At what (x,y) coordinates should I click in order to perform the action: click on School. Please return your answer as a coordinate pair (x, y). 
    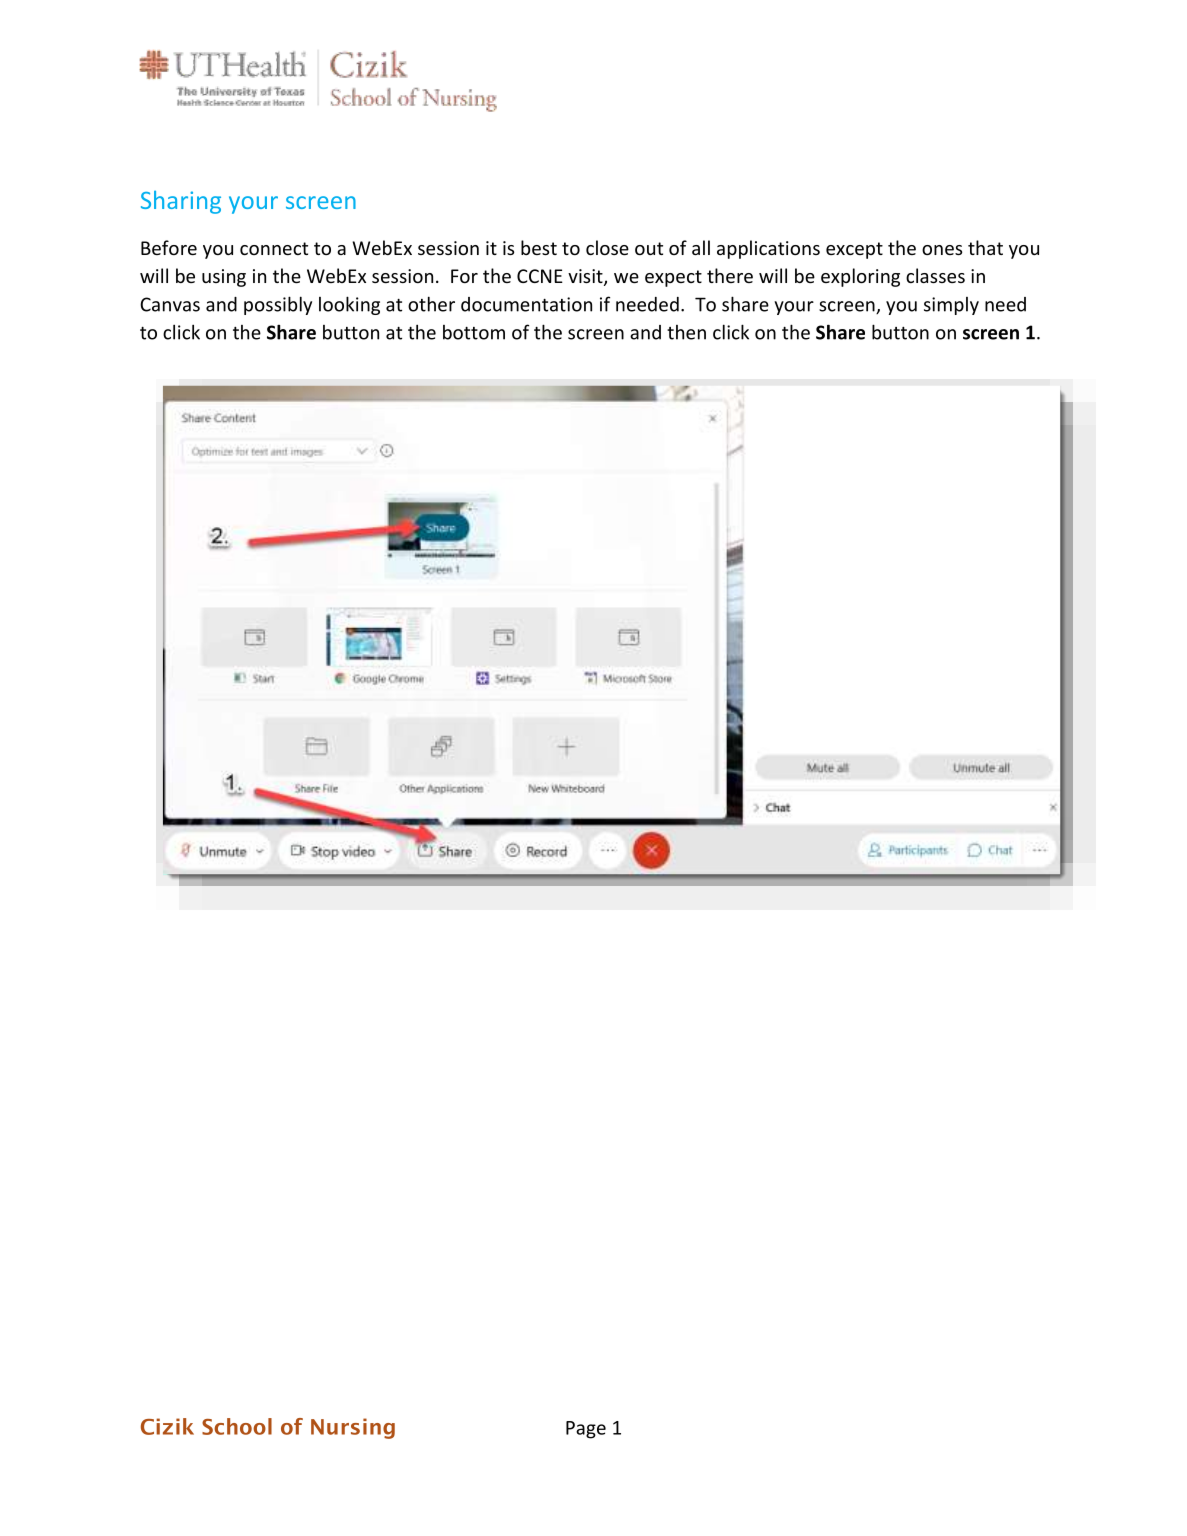
    Looking at the image, I should click on (237, 1426).
